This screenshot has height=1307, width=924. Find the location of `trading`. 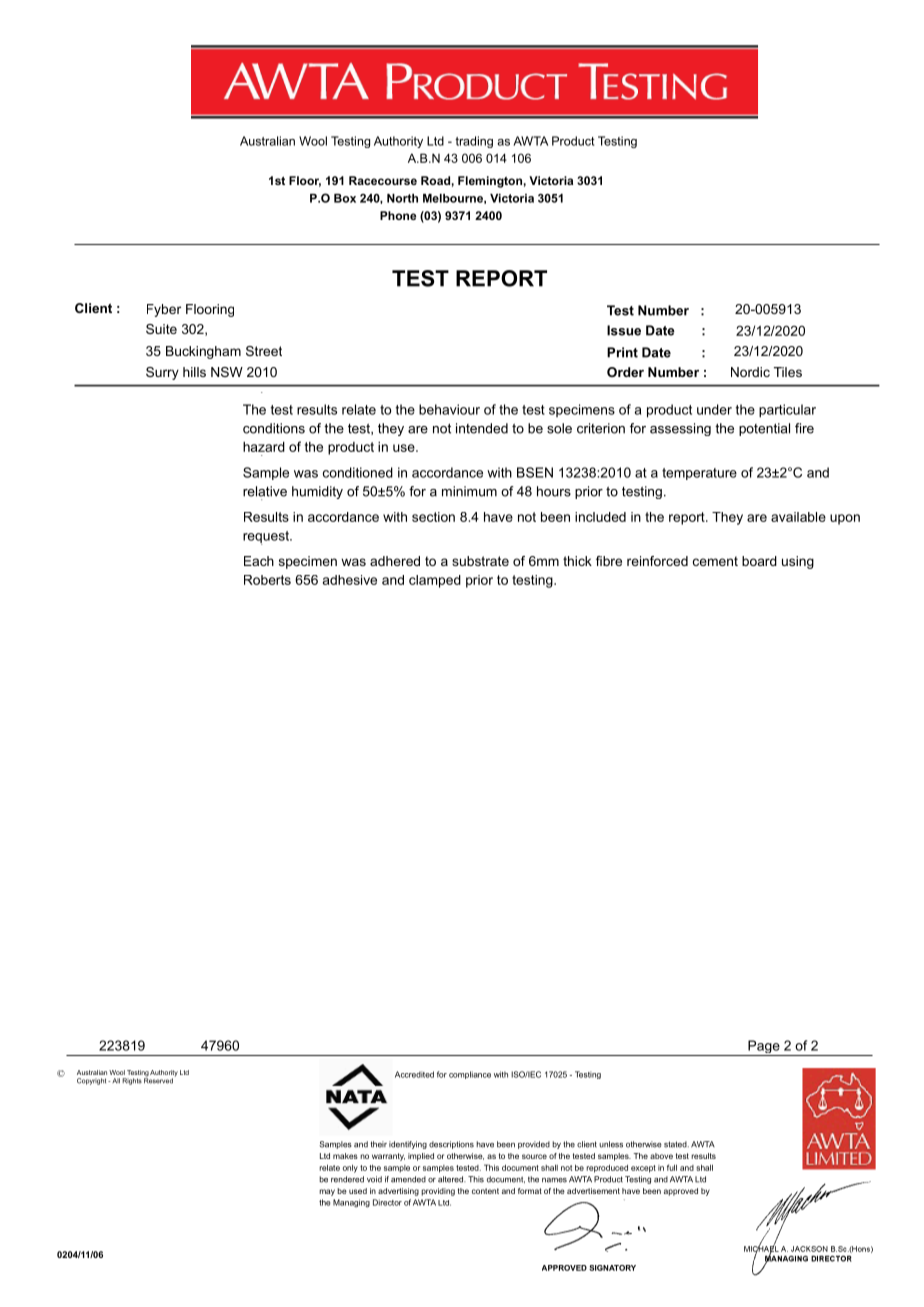

trading is located at coordinates (474, 142).
